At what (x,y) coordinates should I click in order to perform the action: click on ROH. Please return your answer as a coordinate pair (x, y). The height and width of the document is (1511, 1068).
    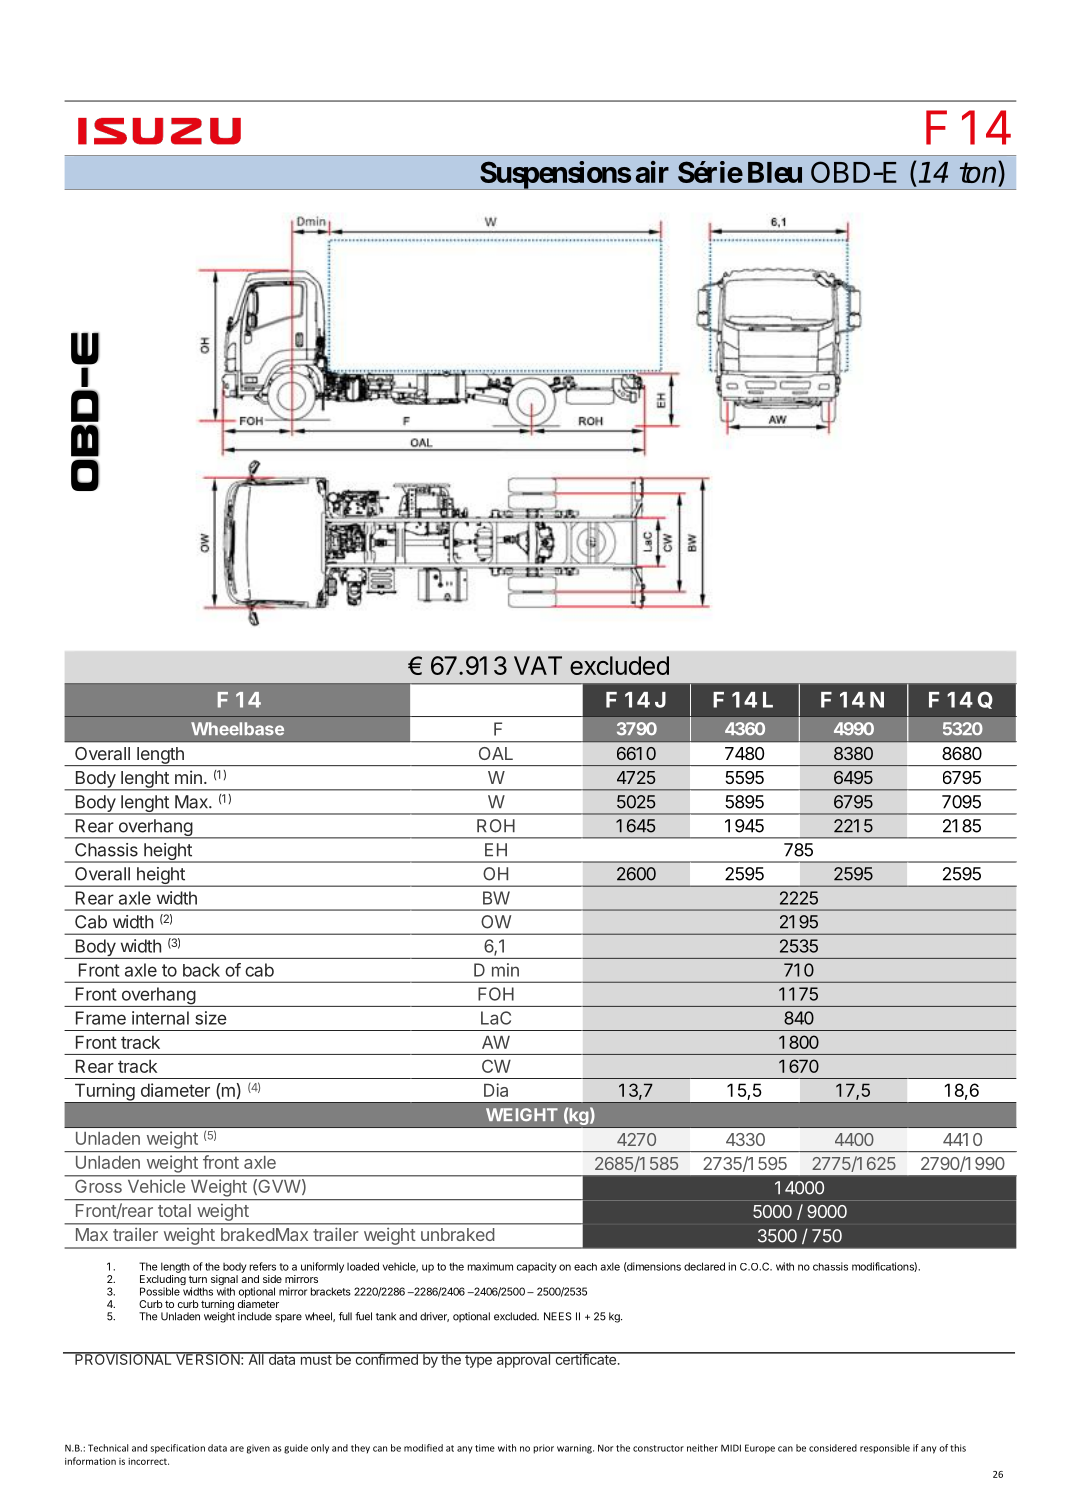
    Looking at the image, I should click on (496, 826).
